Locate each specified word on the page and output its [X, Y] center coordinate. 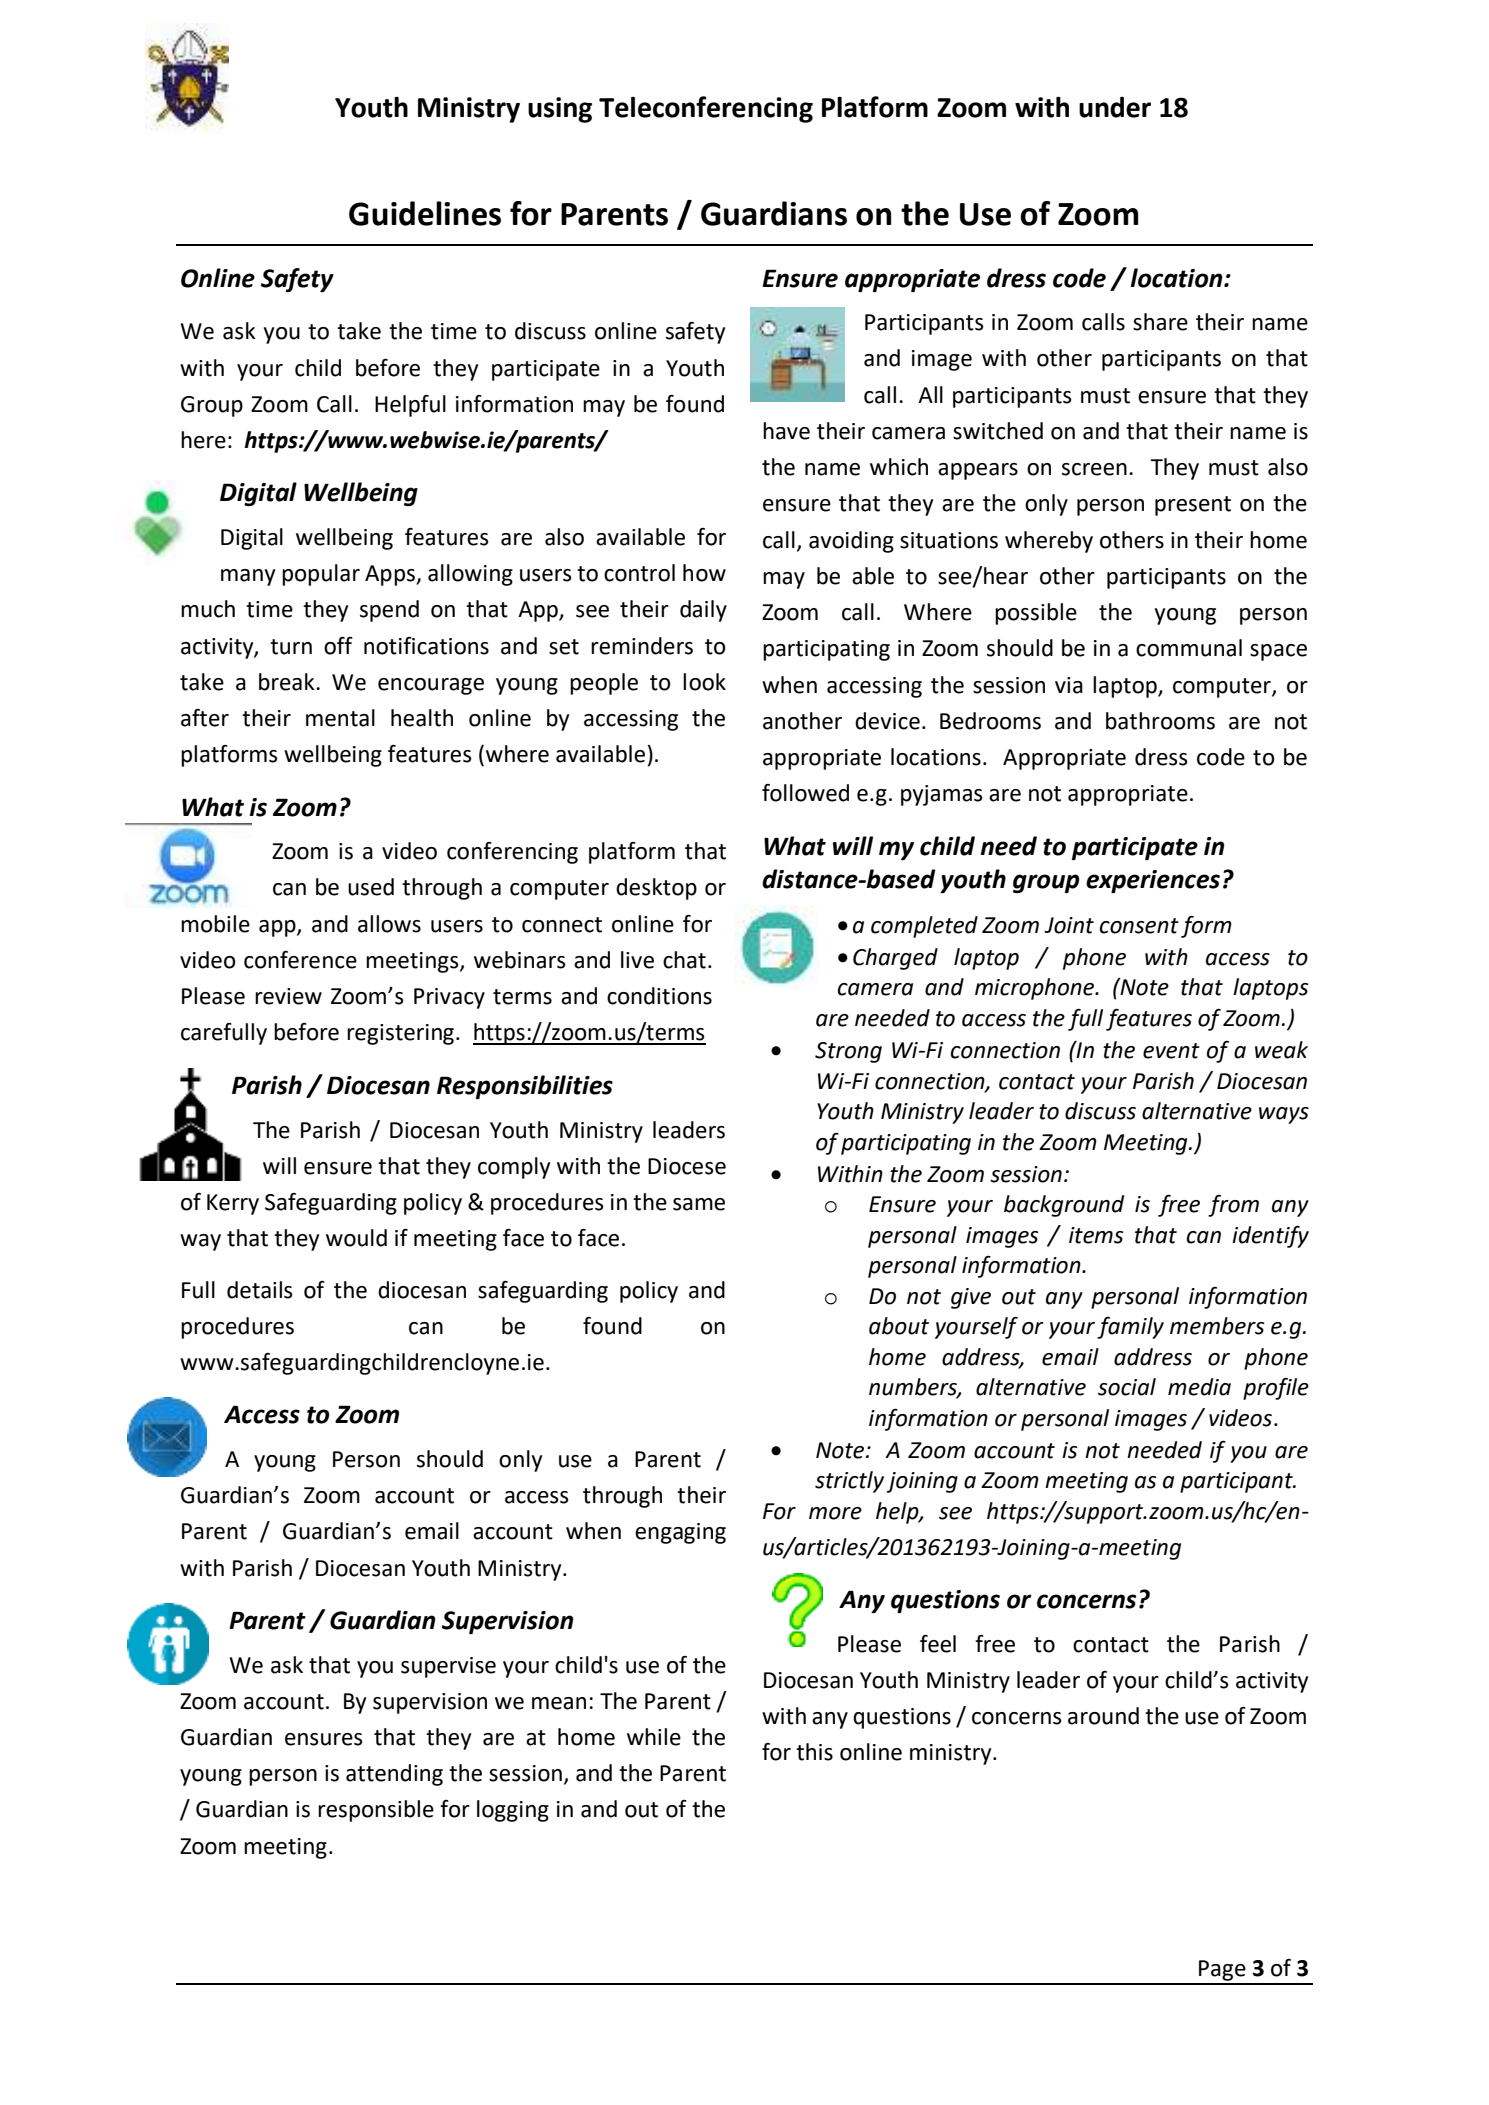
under [1115, 107]
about [899, 1326]
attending [394, 1775]
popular [321, 575]
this [814, 1752]
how [704, 573]
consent [1139, 926]
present [1193, 506]
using [560, 110]
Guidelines [425, 213]
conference [300, 960]
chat [684, 960]
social [1127, 1387]
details [260, 1290]
